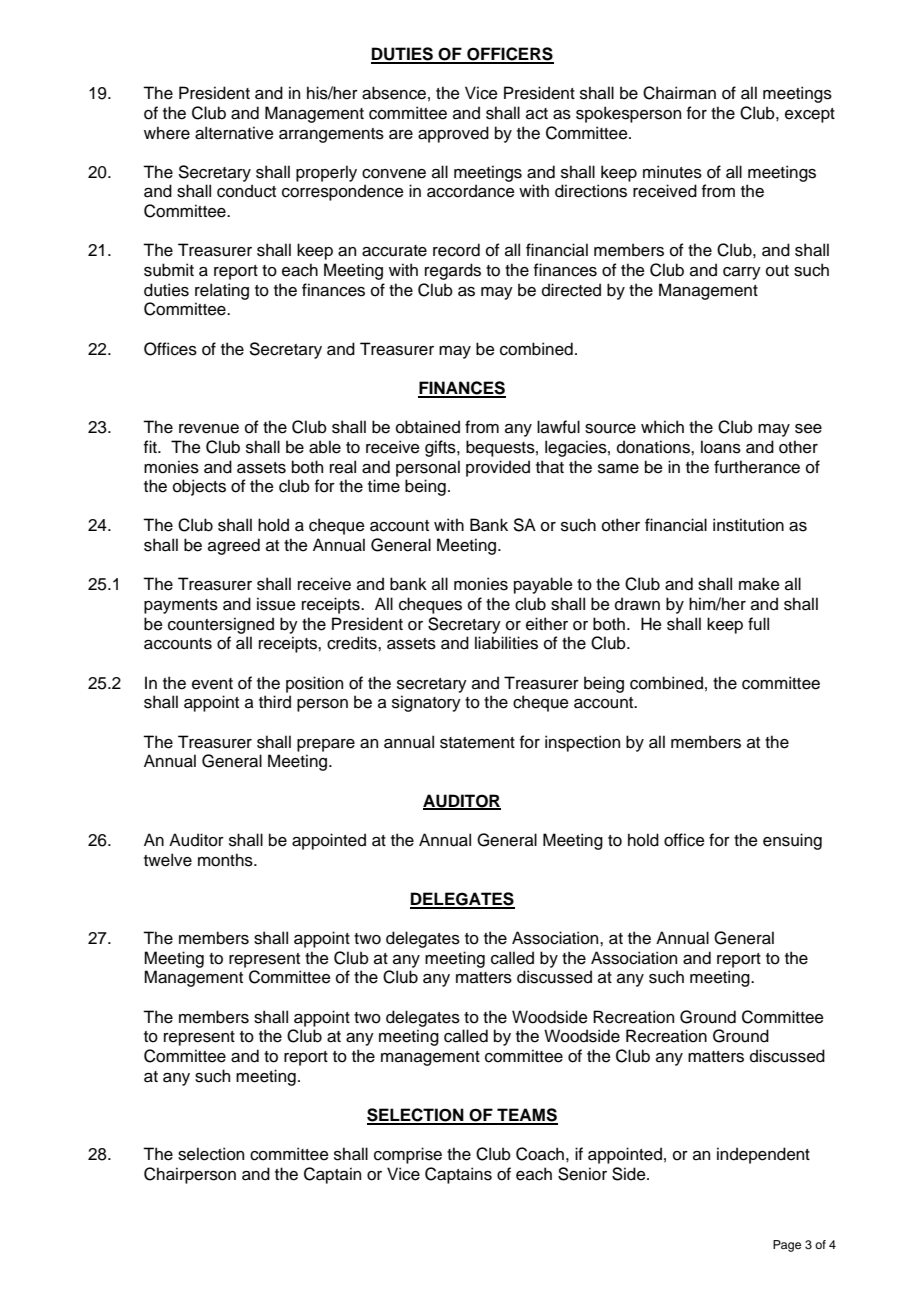  What do you see at coordinates (453, 134) in the page?
I see `approved` at bounding box center [453, 134].
